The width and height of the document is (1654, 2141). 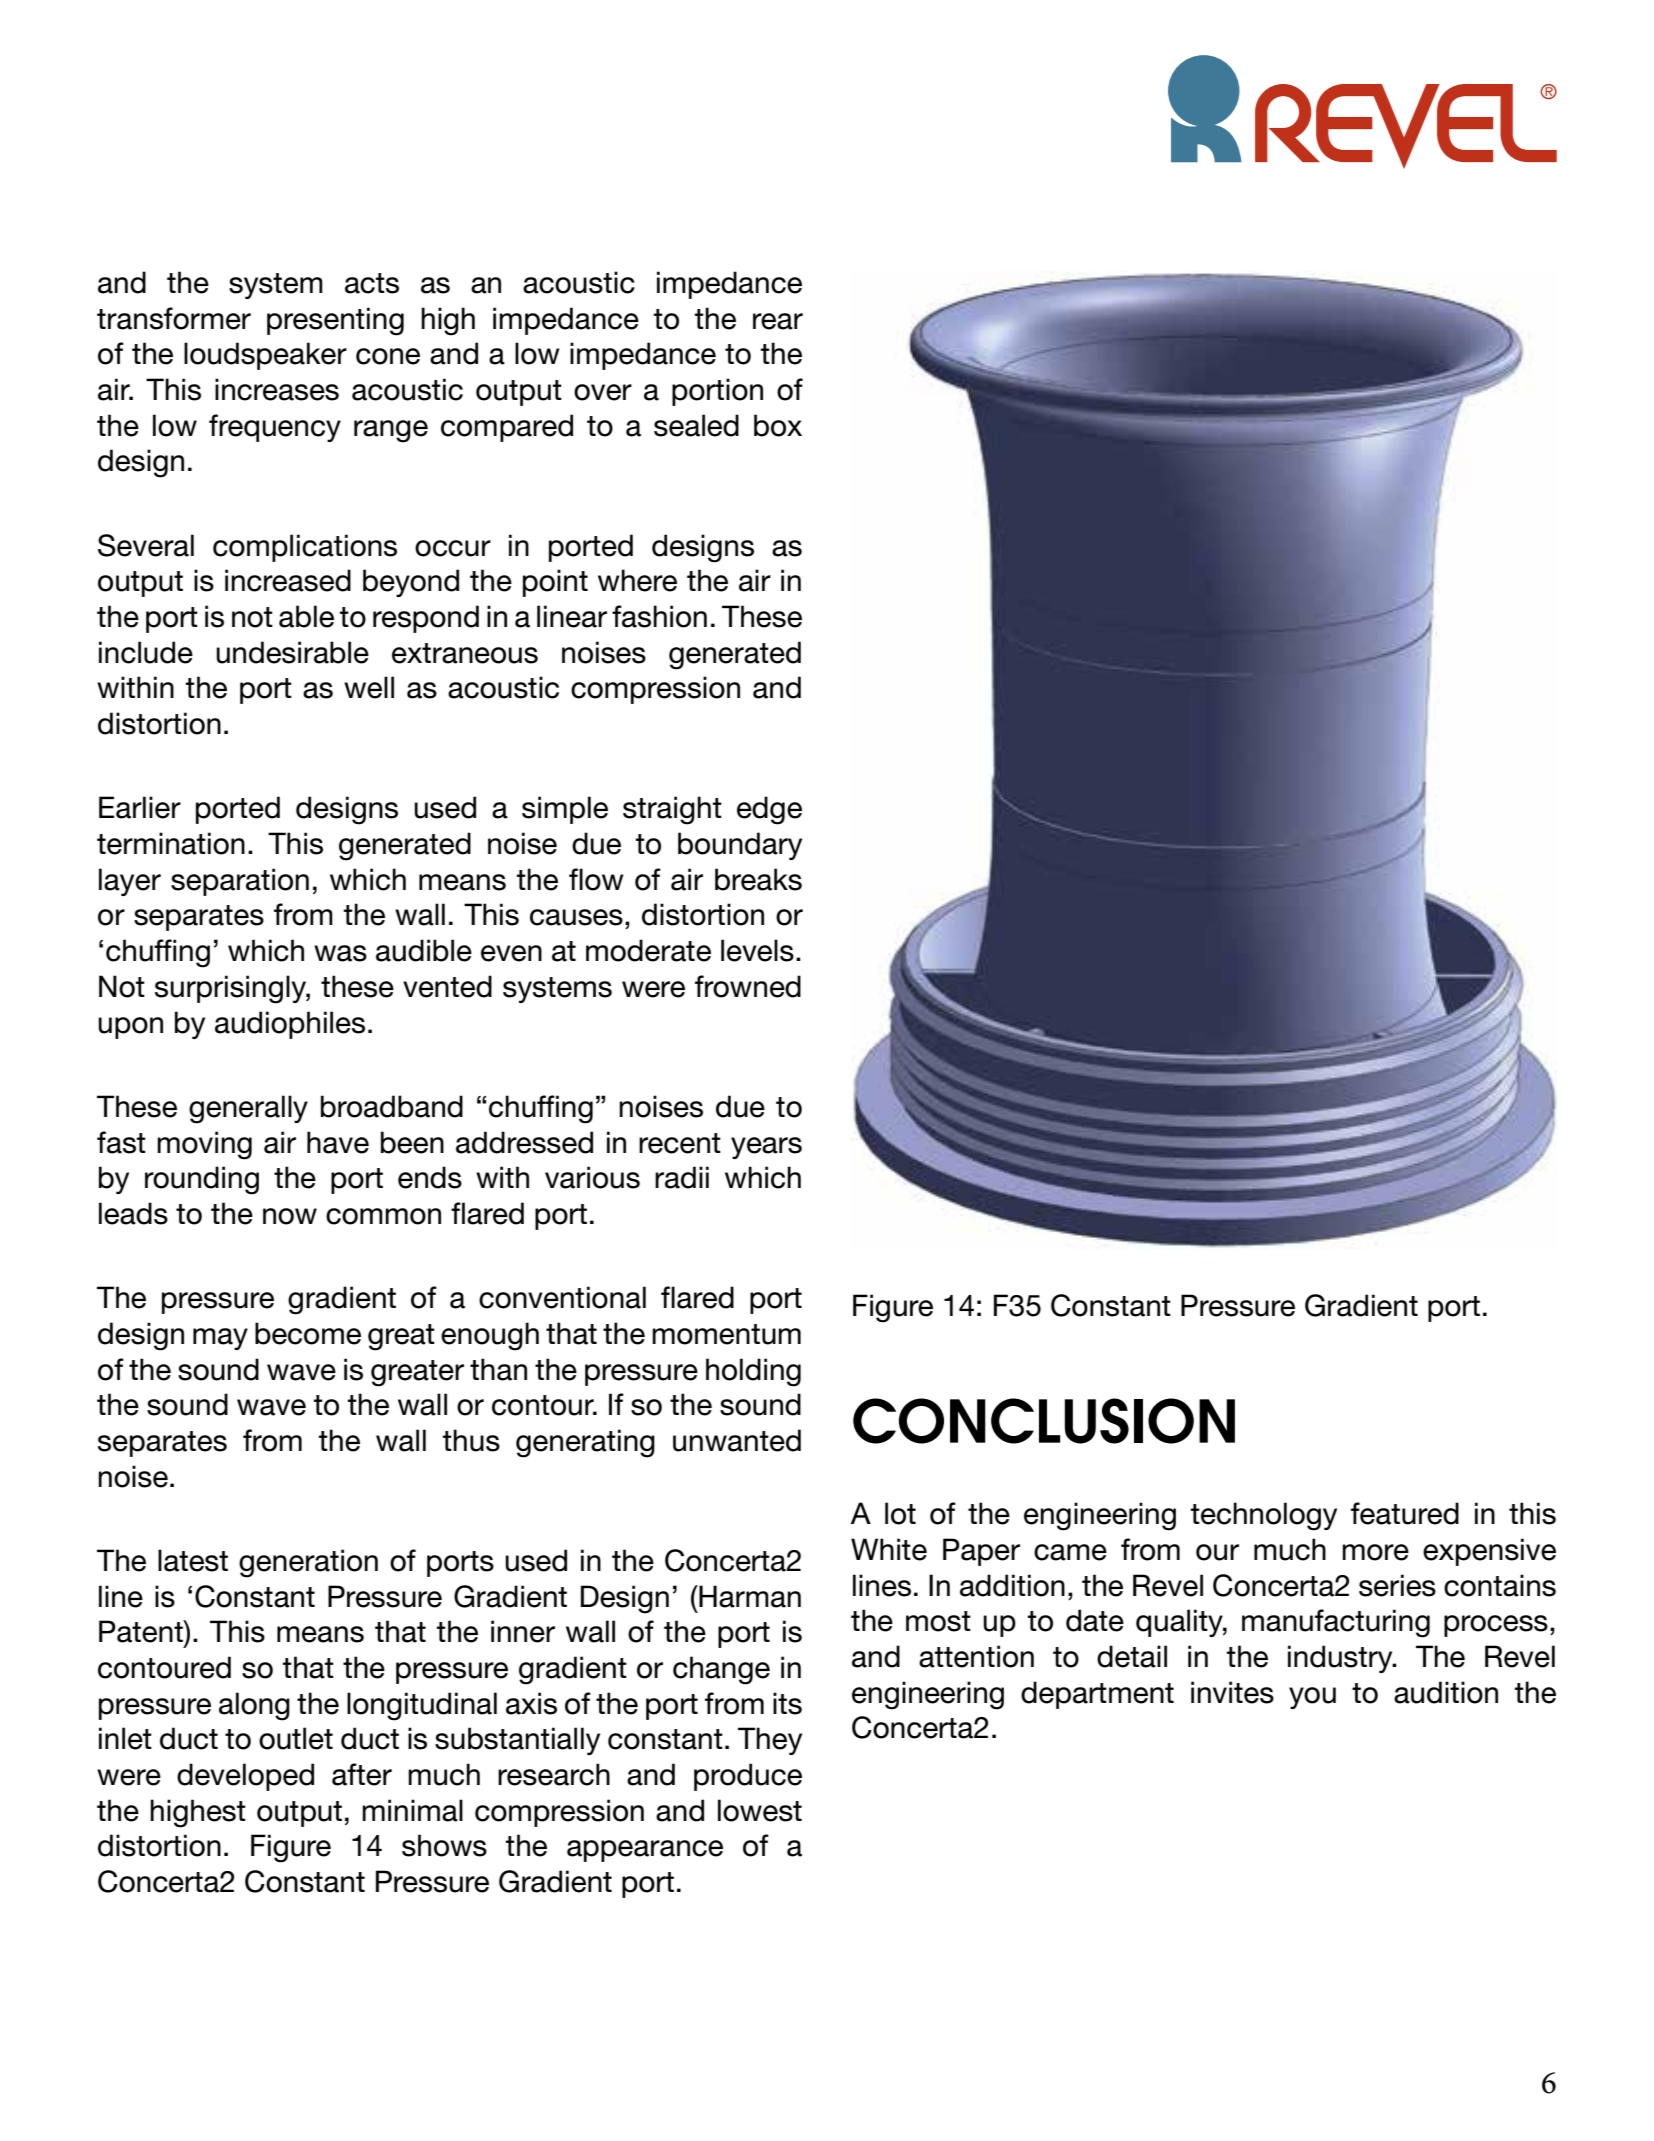 I want to click on loudspeaker, so click(x=265, y=356).
